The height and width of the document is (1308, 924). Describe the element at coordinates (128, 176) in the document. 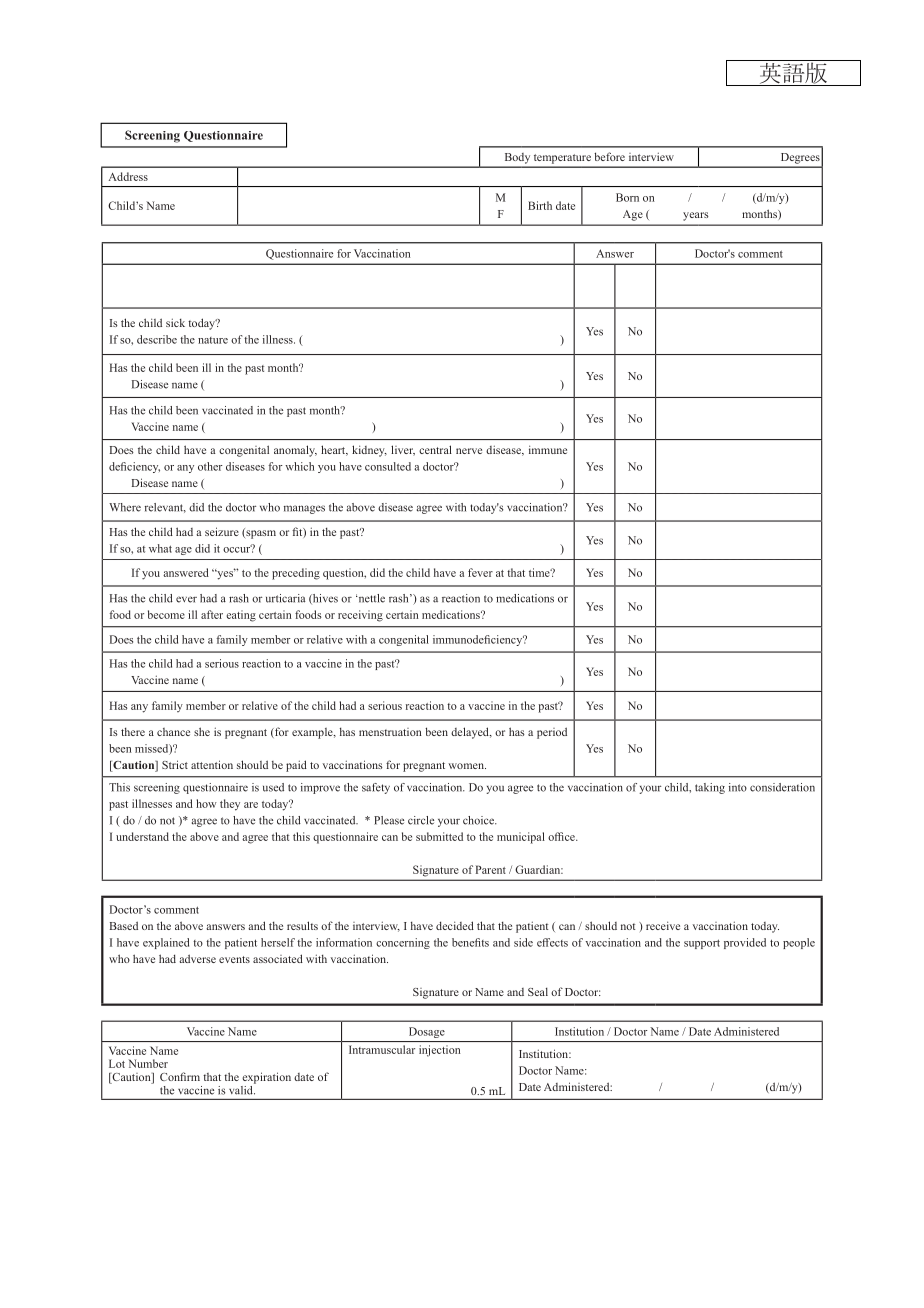

I see `Address` at that location.
